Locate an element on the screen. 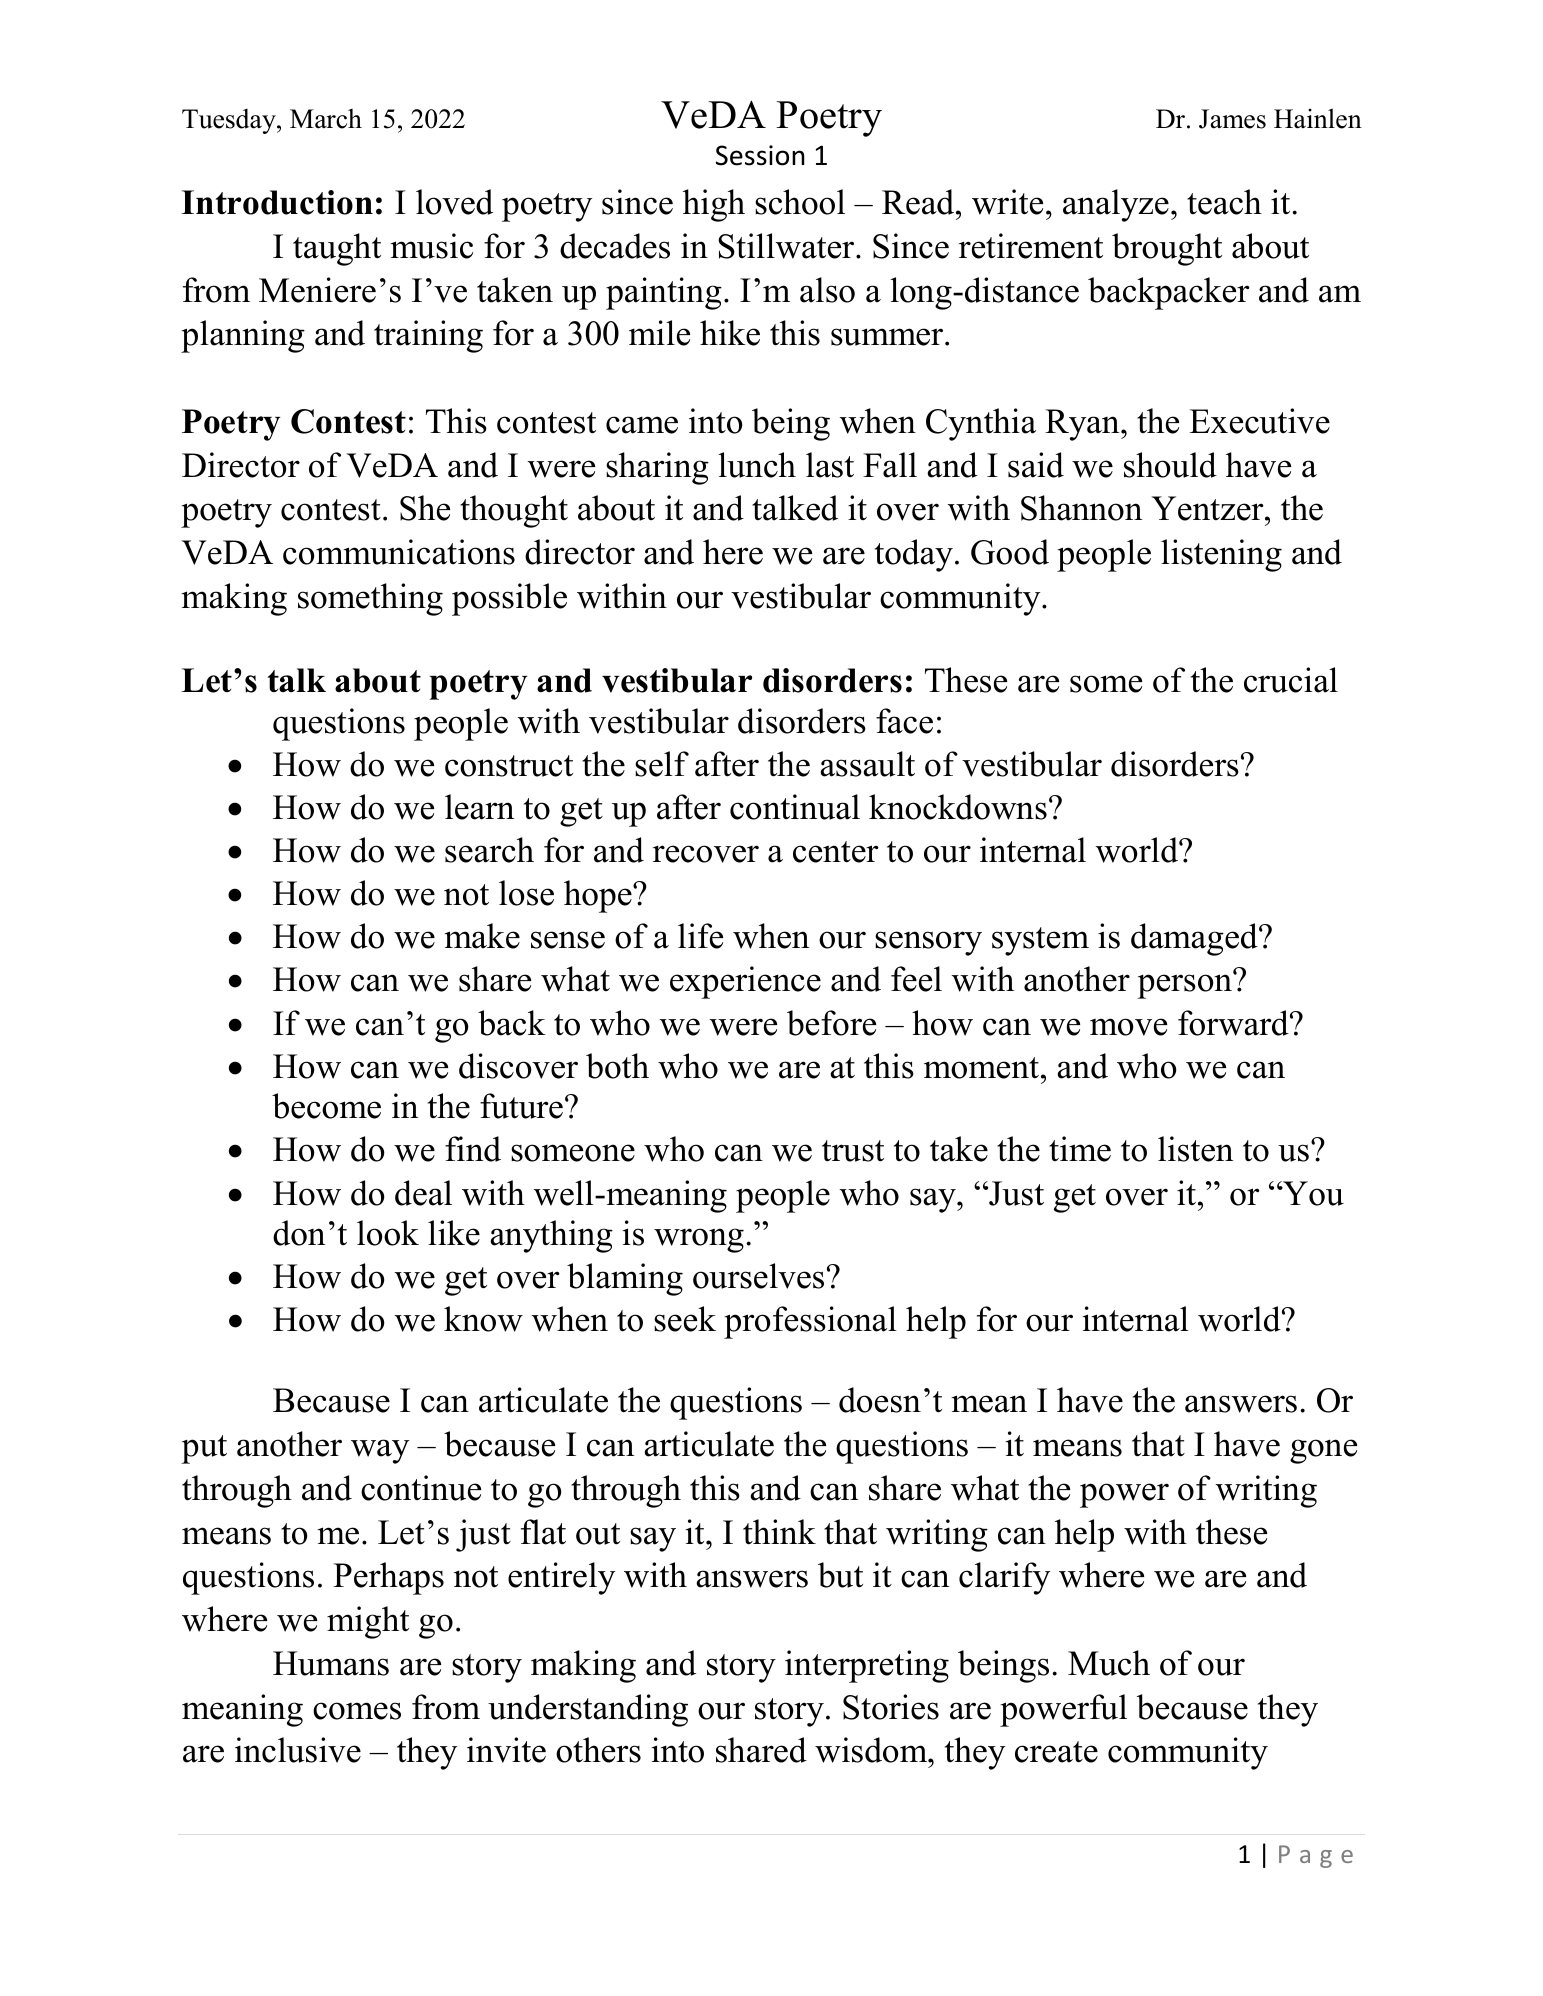  experience is located at coordinates (745, 982).
